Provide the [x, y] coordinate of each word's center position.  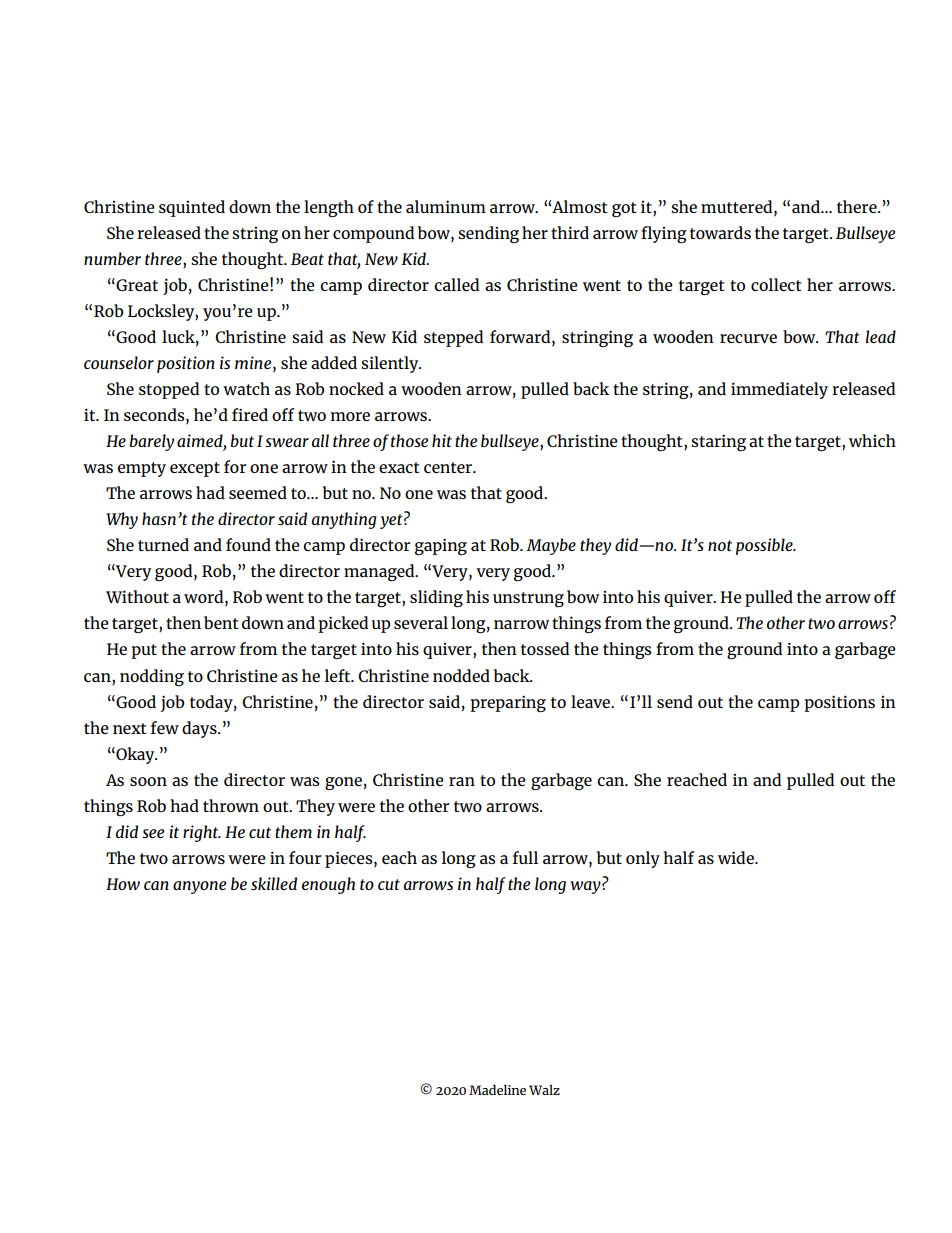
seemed [258, 492]
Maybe [551, 546]
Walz [544, 1090]
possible [765, 546]
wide [737, 857]
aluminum [446, 206]
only [643, 859]
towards [720, 232]
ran [462, 781]
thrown [231, 805]
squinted [192, 208]
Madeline [497, 1089]
